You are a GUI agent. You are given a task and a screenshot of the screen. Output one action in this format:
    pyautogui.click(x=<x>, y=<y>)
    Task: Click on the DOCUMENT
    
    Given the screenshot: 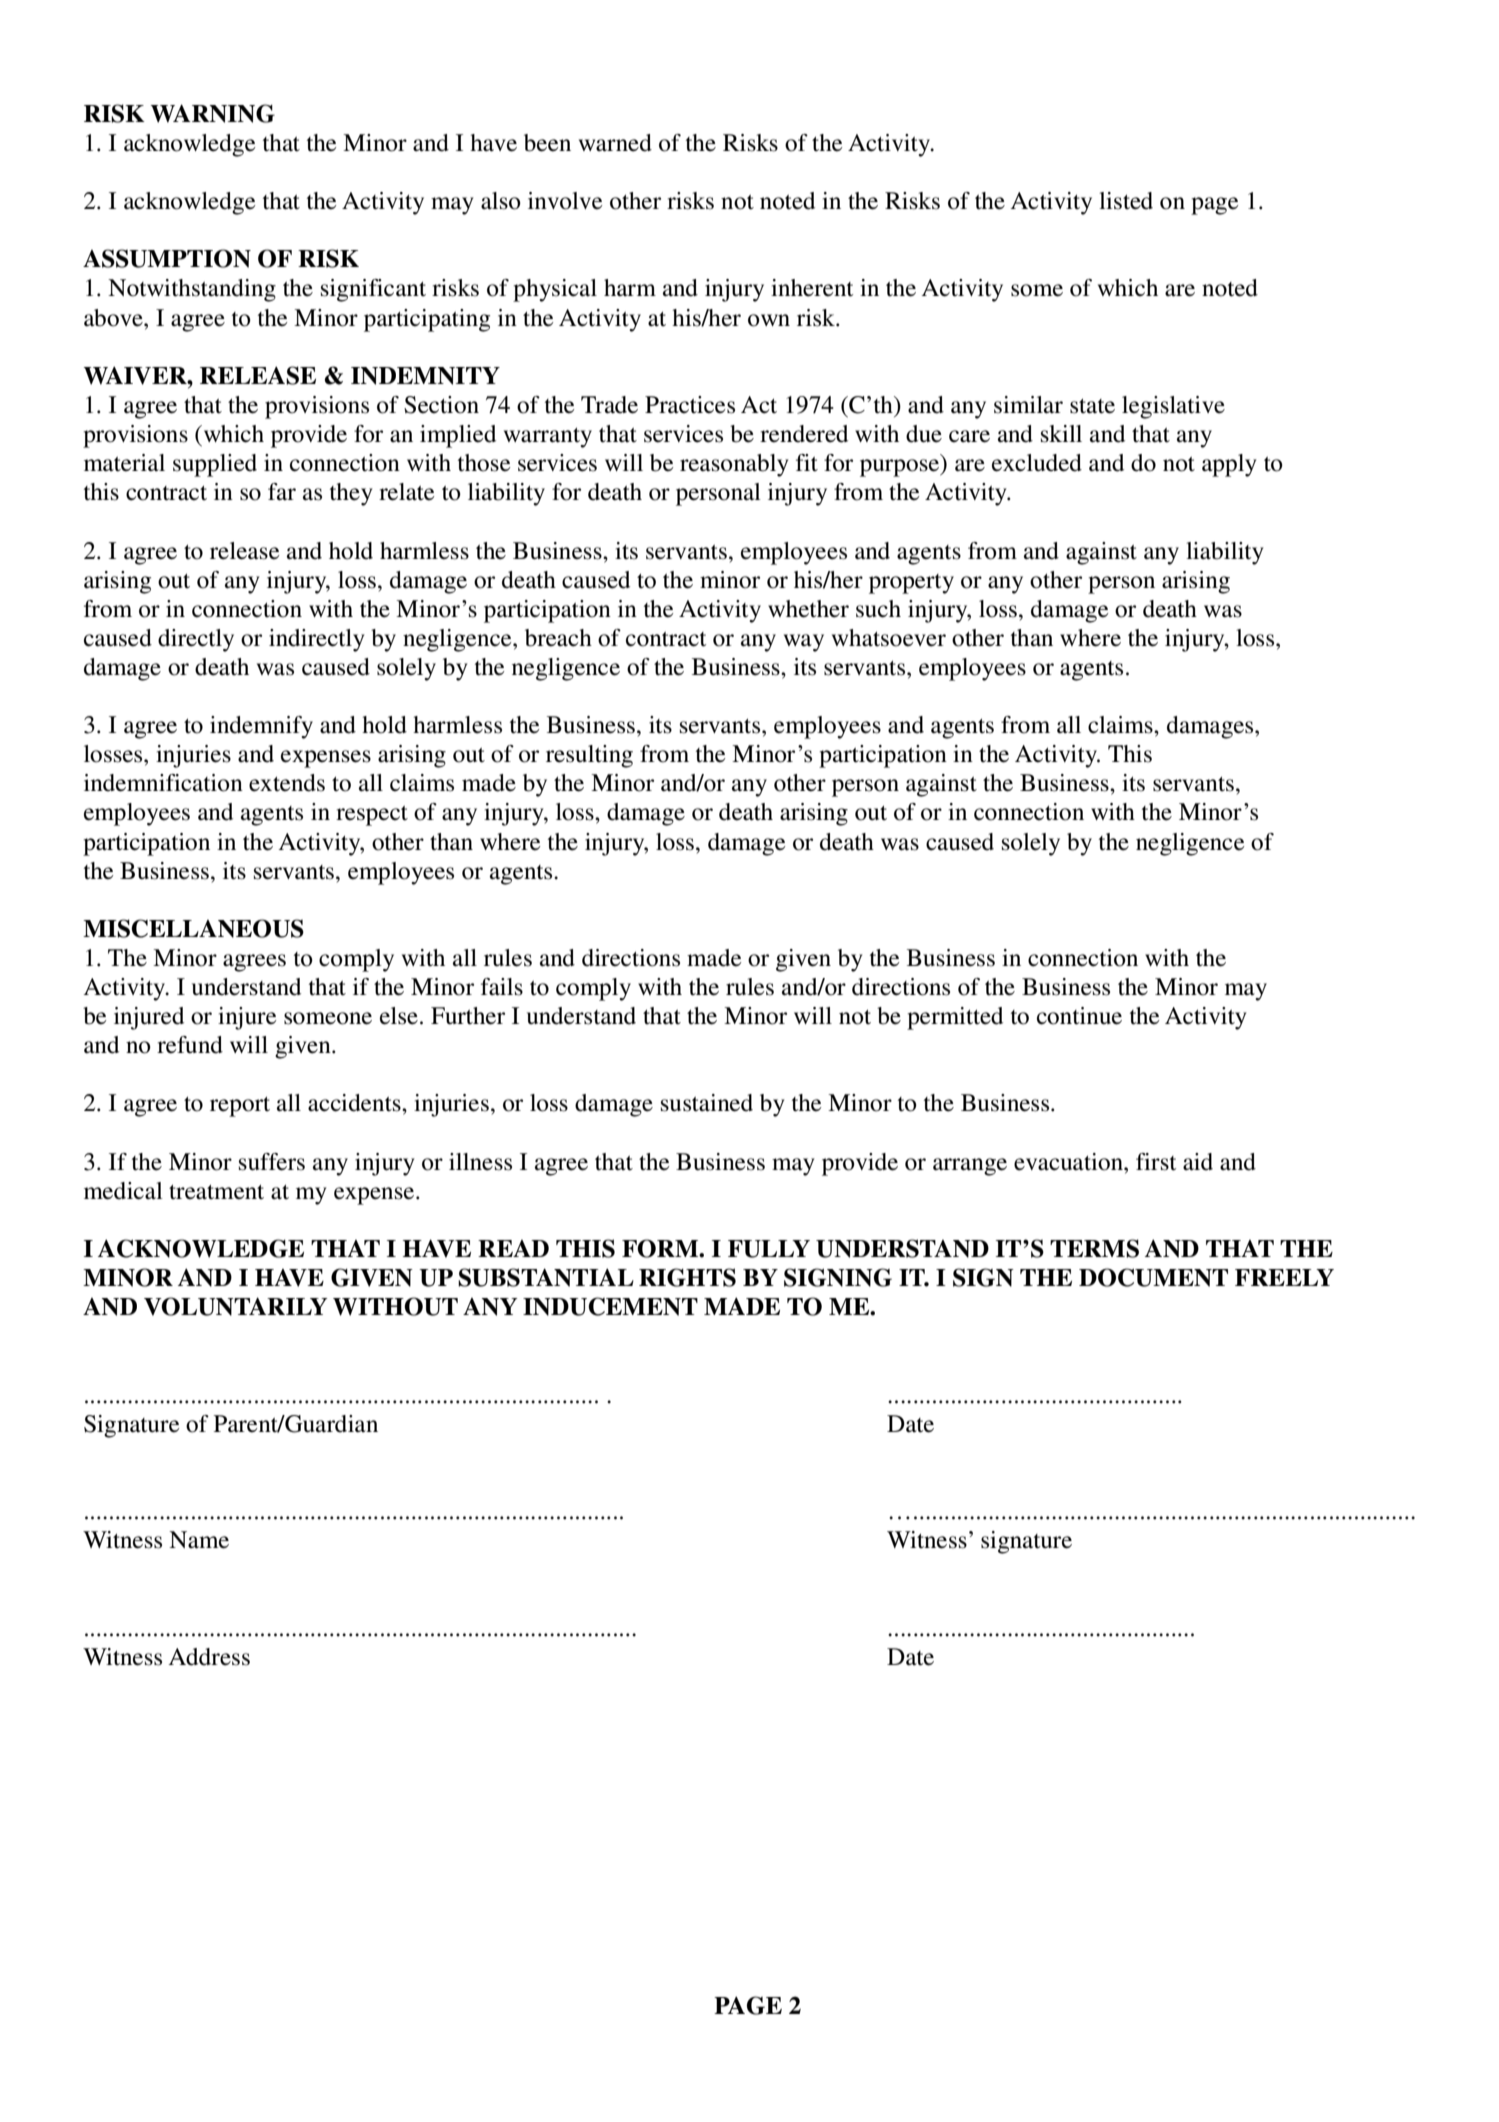 What is the action you would take?
    pyautogui.click(x=1153, y=1277)
